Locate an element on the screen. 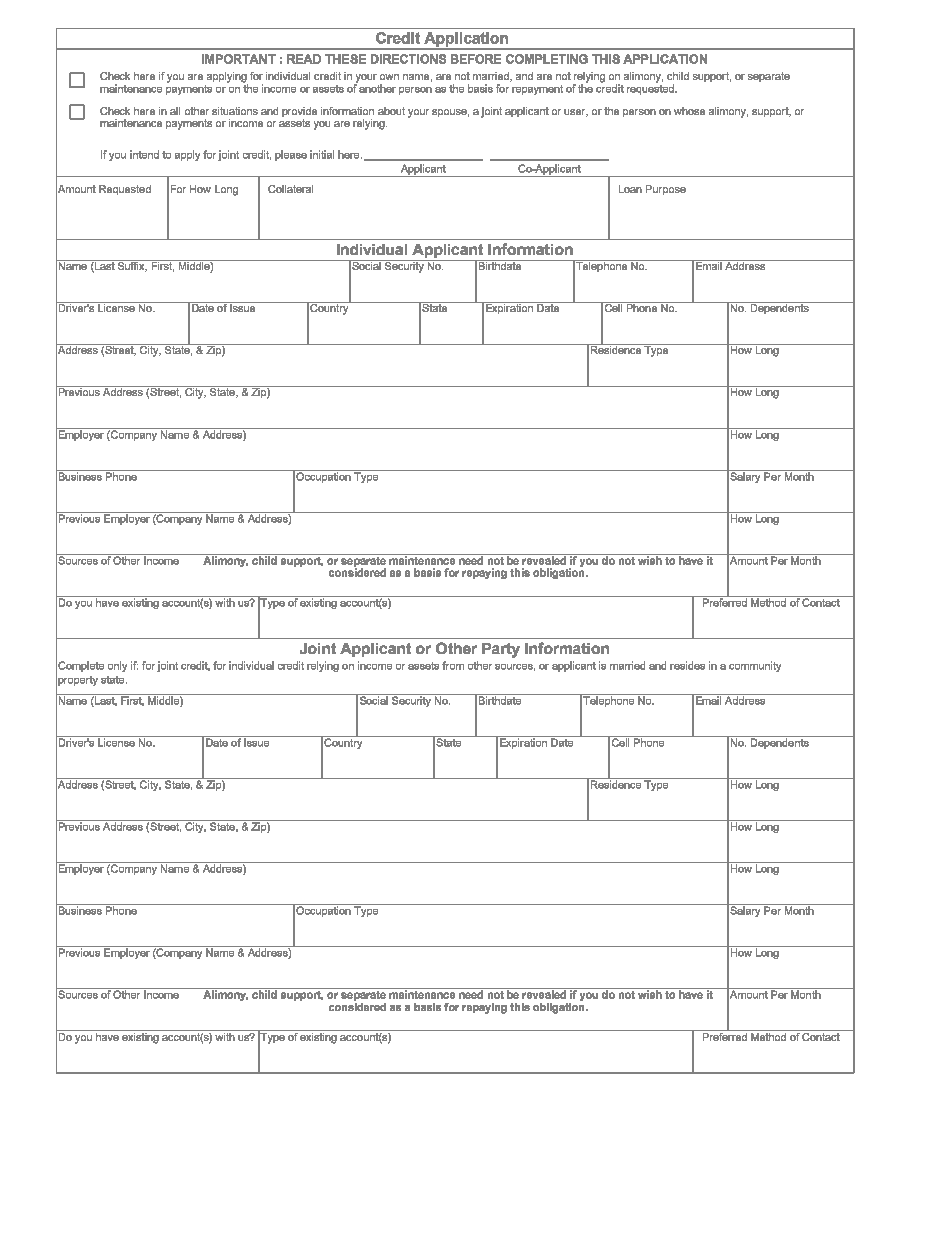  whose is located at coordinates (689, 111).
